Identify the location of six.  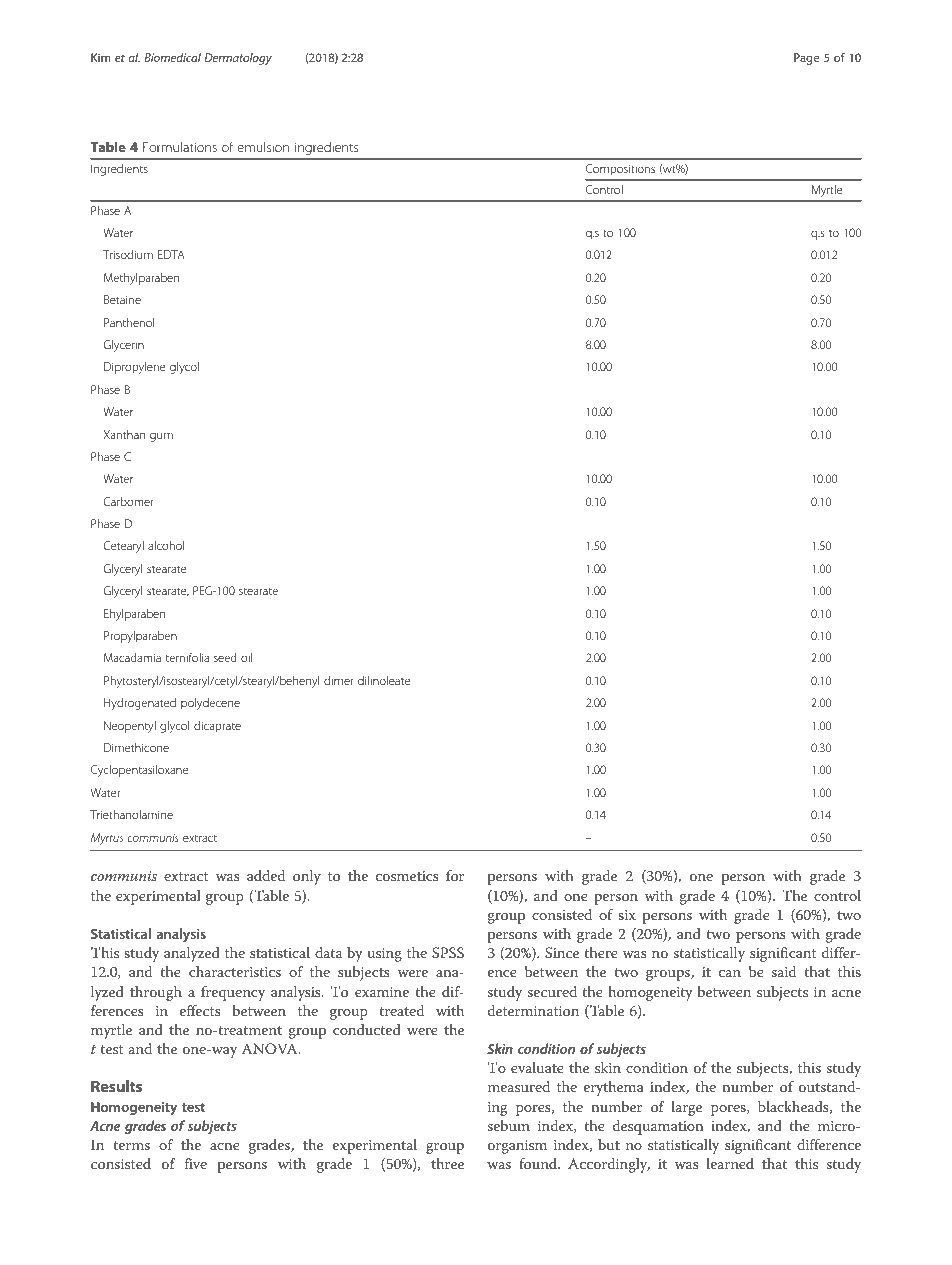
(627, 915).
